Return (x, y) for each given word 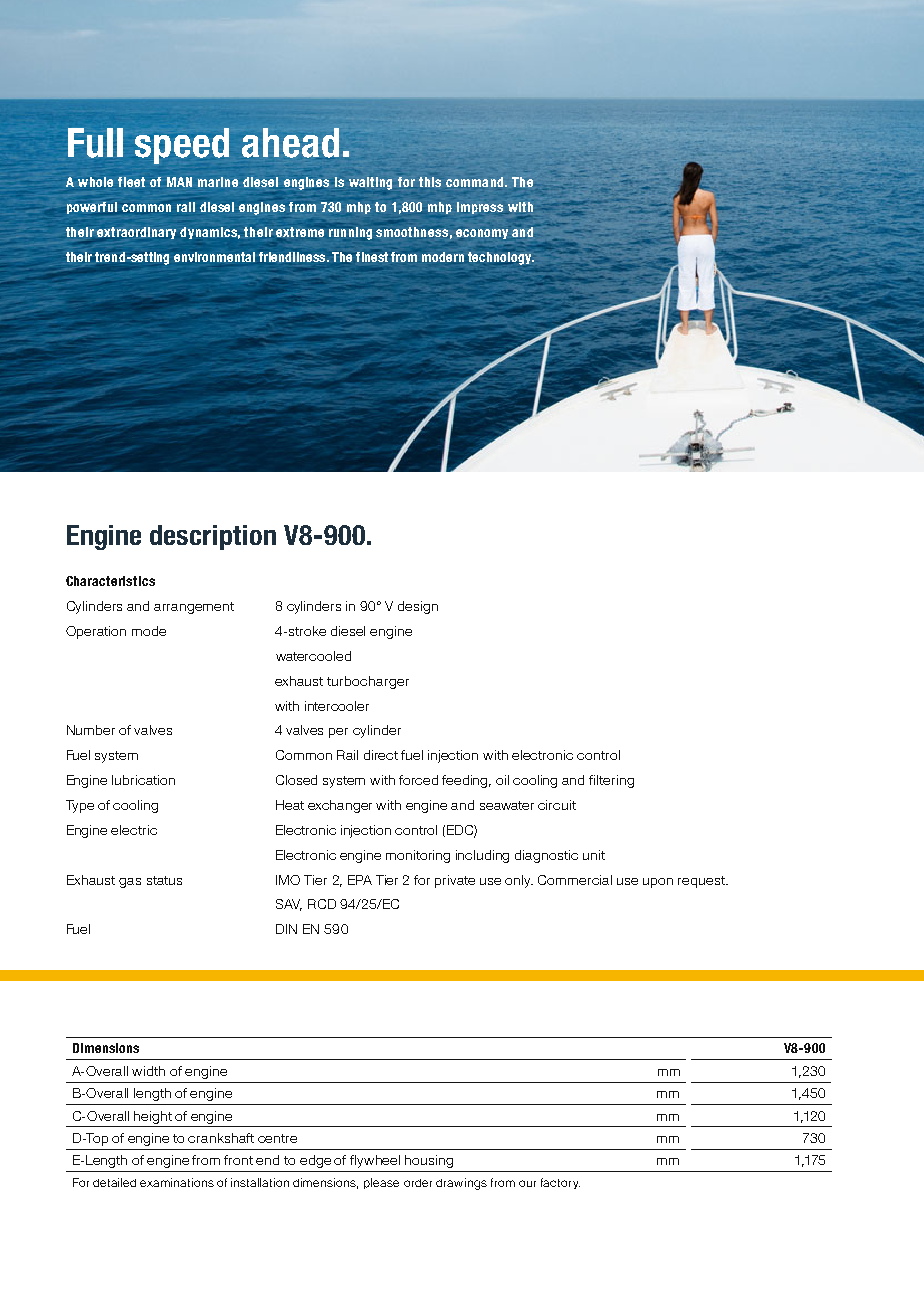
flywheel (375, 1161)
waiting (370, 183)
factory (560, 1183)
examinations (177, 1182)
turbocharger (368, 682)
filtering (611, 781)
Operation (96, 632)
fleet (131, 182)
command (476, 182)
